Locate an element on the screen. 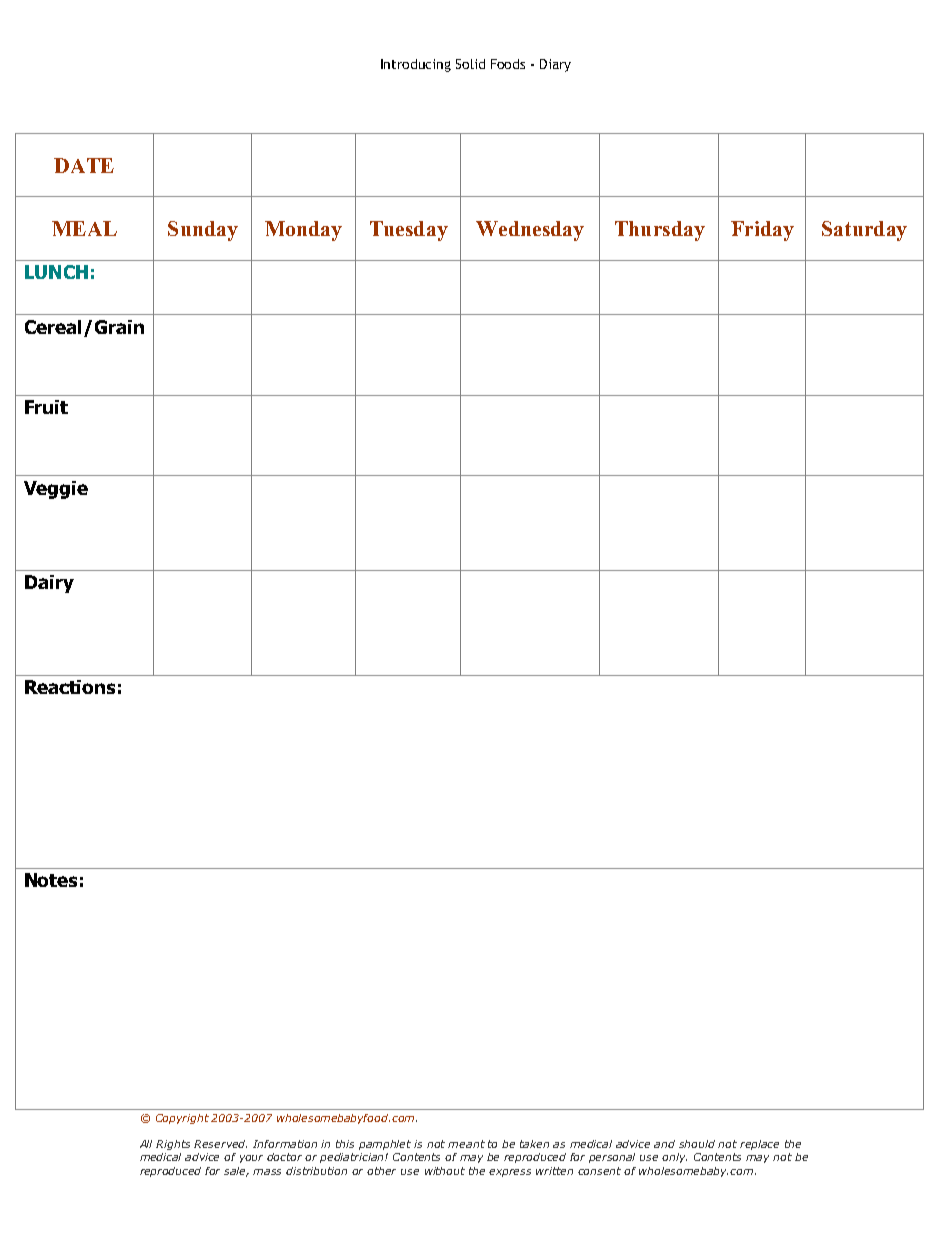 Image resolution: width=952 pixels, height=1233 pixels. Tuesday is located at coordinates (409, 231).
